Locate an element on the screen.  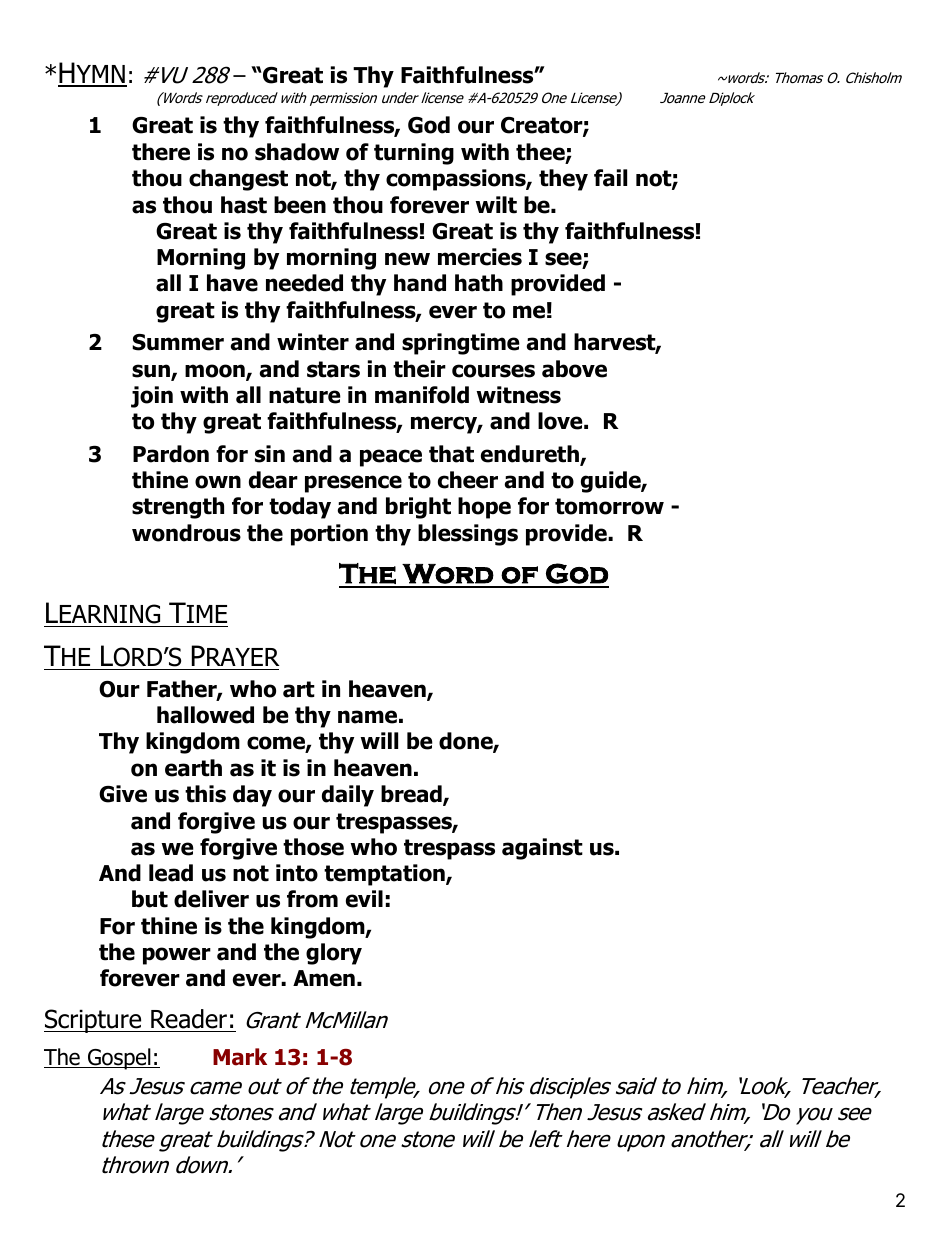
hast is located at coordinates (244, 205).
